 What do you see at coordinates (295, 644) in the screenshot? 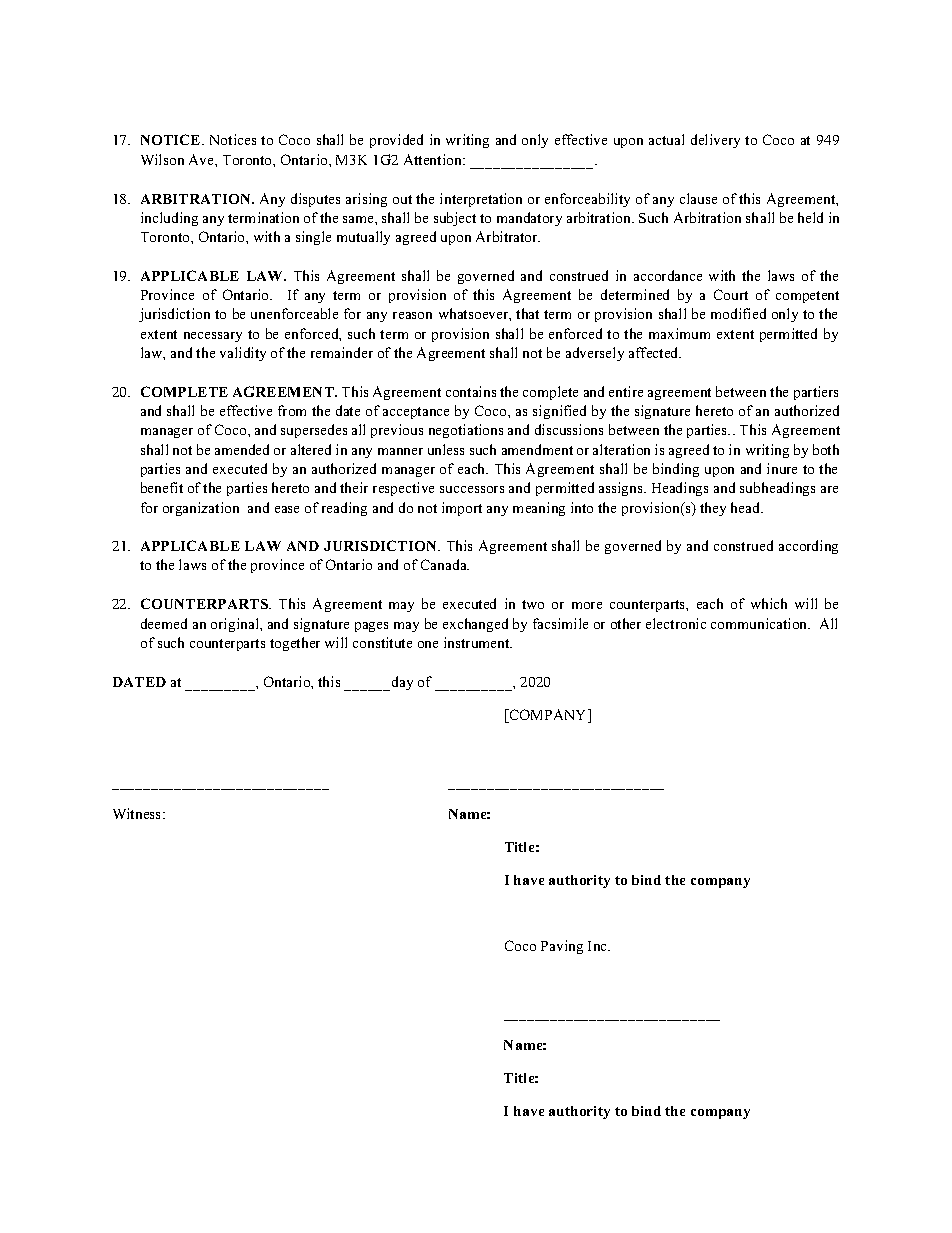
I see `together` at bounding box center [295, 644].
